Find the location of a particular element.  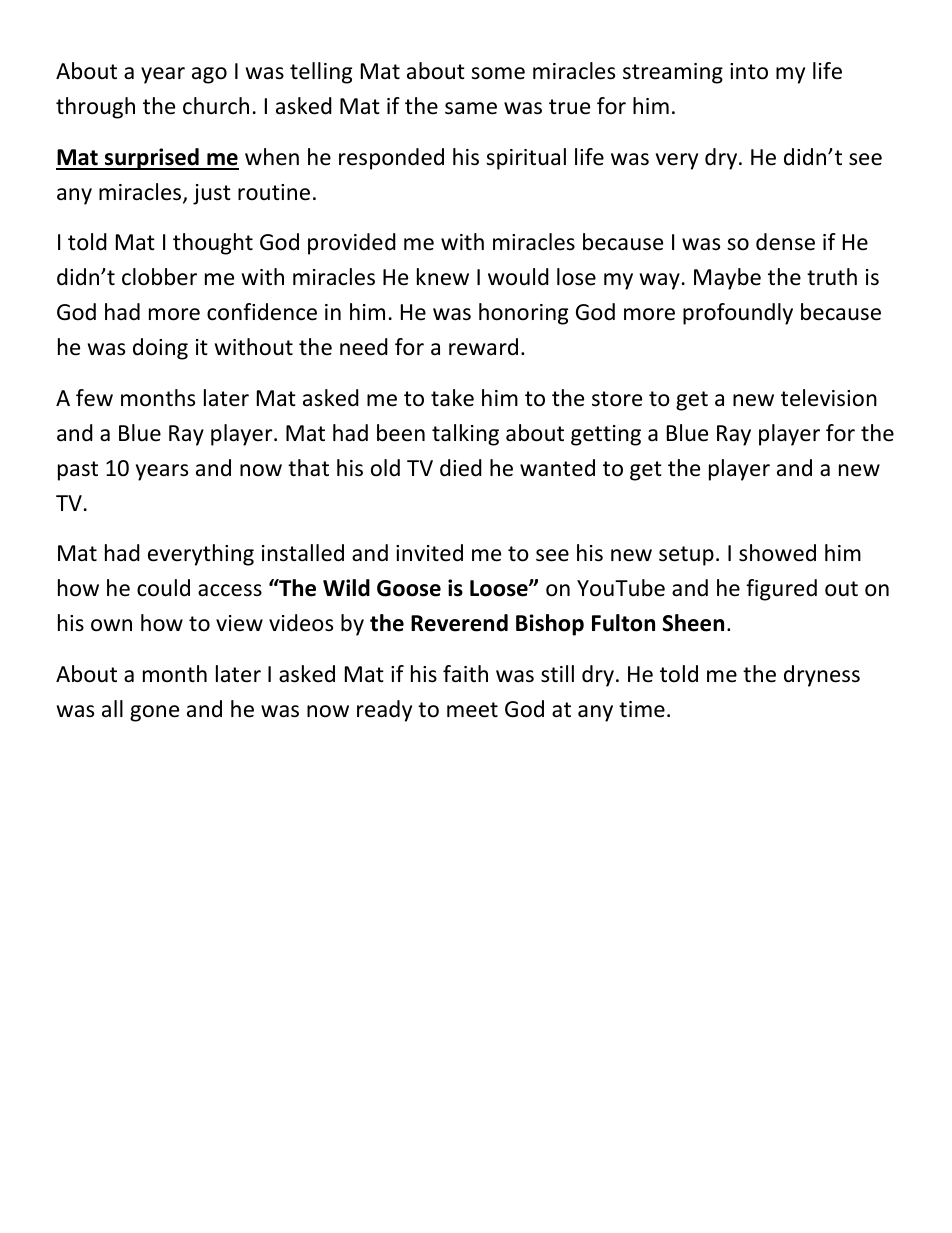

died is located at coordinates (461, 468).
